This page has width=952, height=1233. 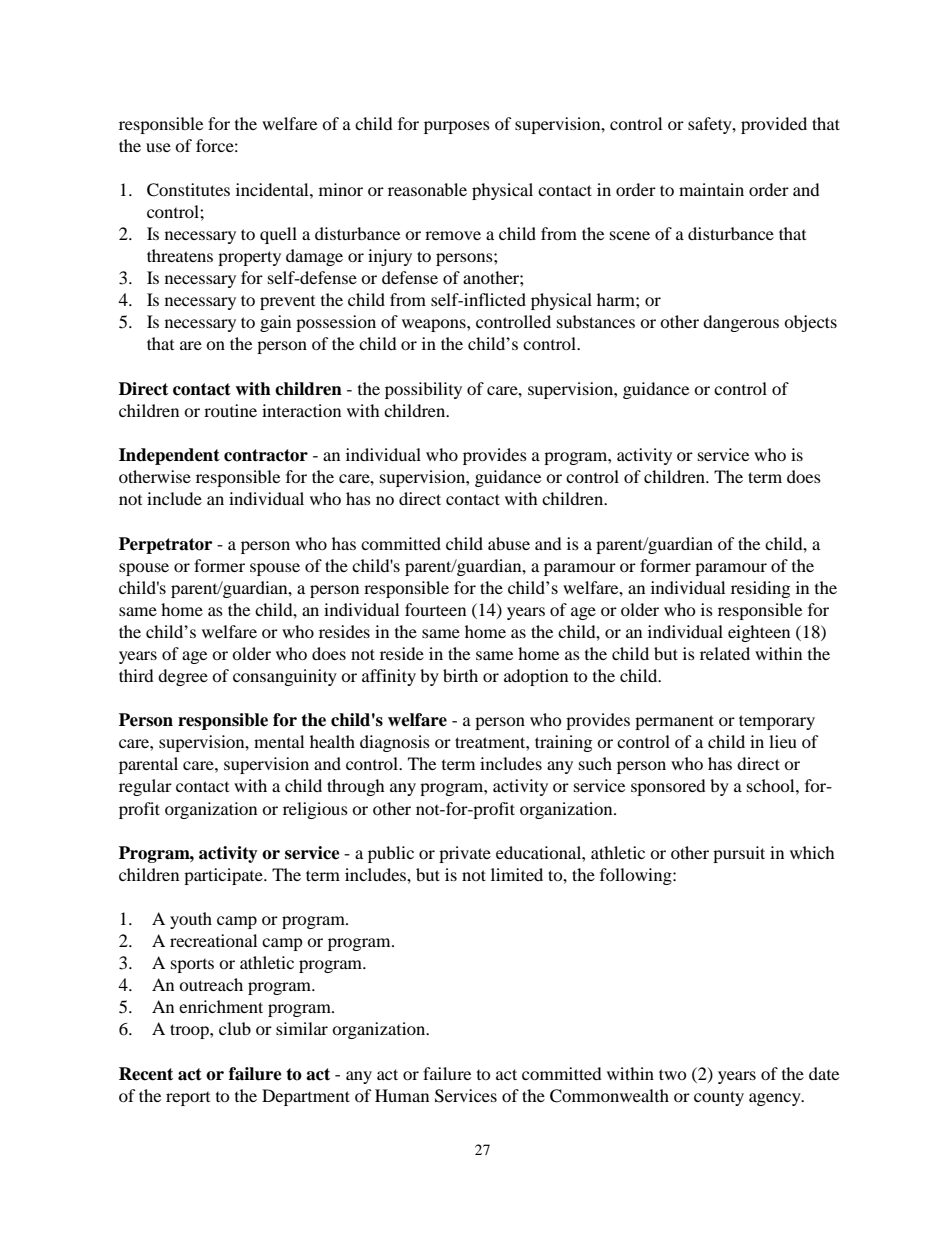 What do you see at coordinates (183, 677) in the page?
I see `degree` at bounding box center [183, 677].
